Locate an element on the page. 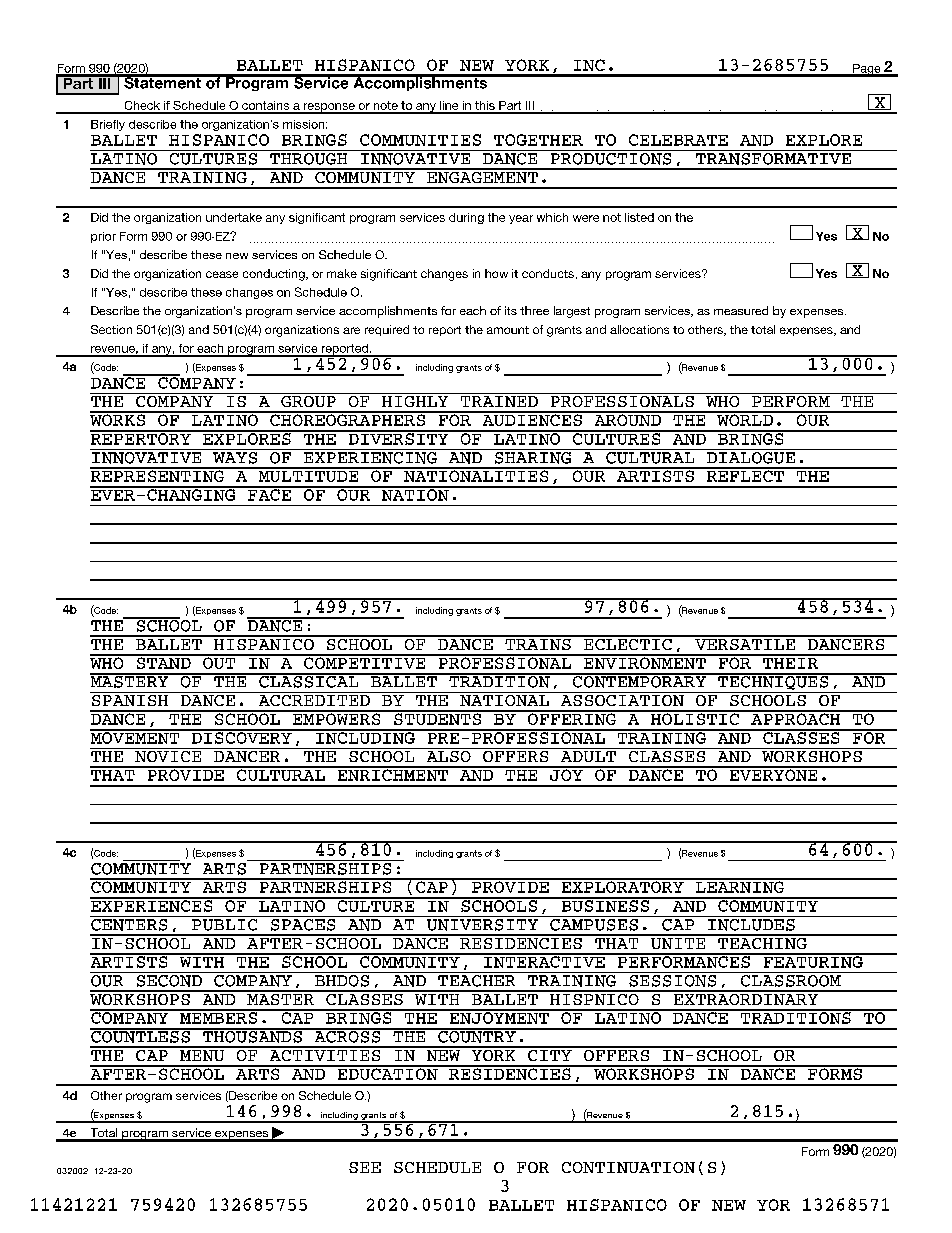 The width and height of the document is (952, 1233). HIGHLY is located at coordinates (415, 400).
